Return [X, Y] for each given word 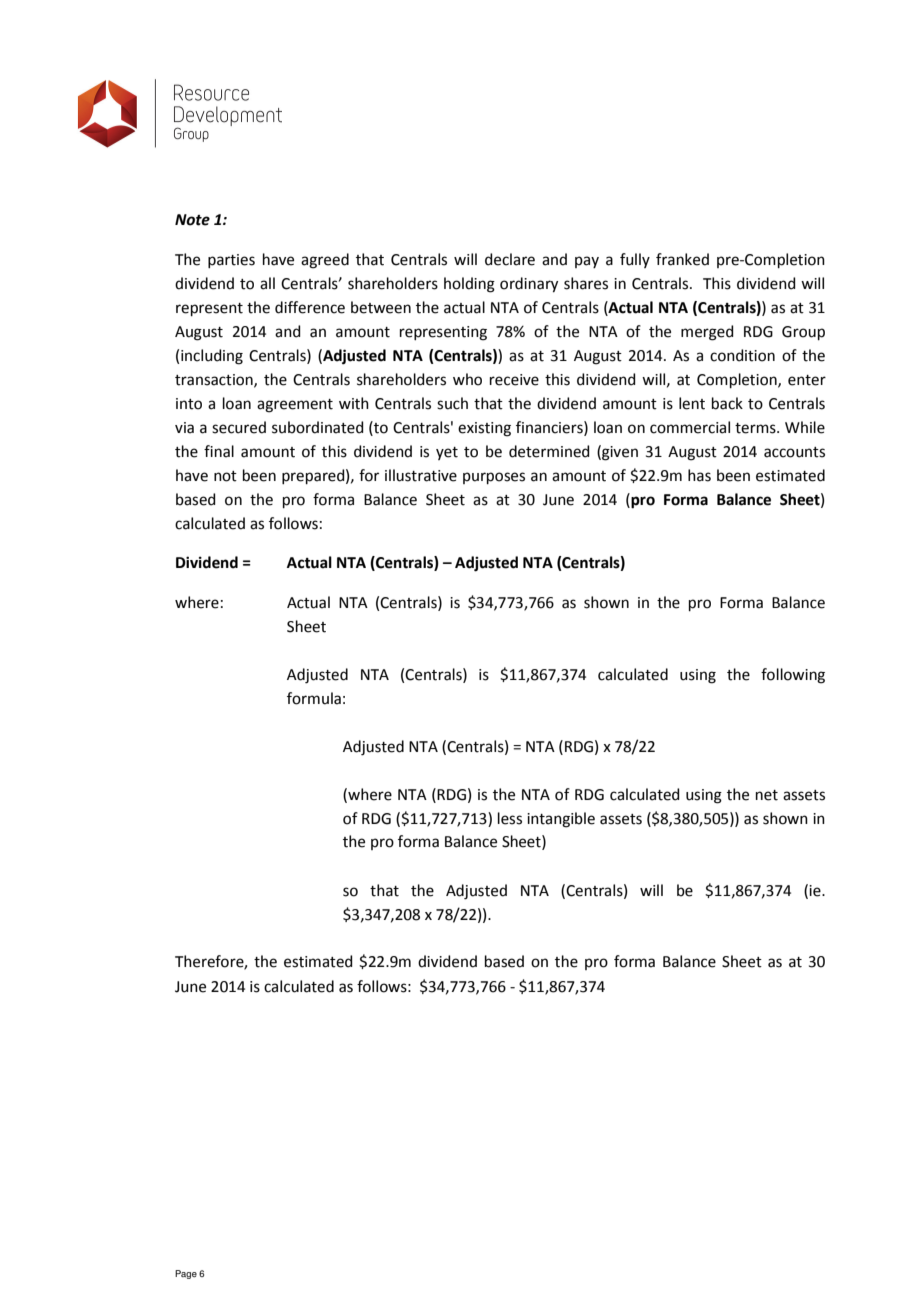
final [219, 451]
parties [231, 261]
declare [510, 259]
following [793, 676]
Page [186, 1274]
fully [635, 260]
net [767, 795]
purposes [494, 478]
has [699, 475]
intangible [561, 820]
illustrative [421, 475]
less [510, 818]
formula [314, 698]
